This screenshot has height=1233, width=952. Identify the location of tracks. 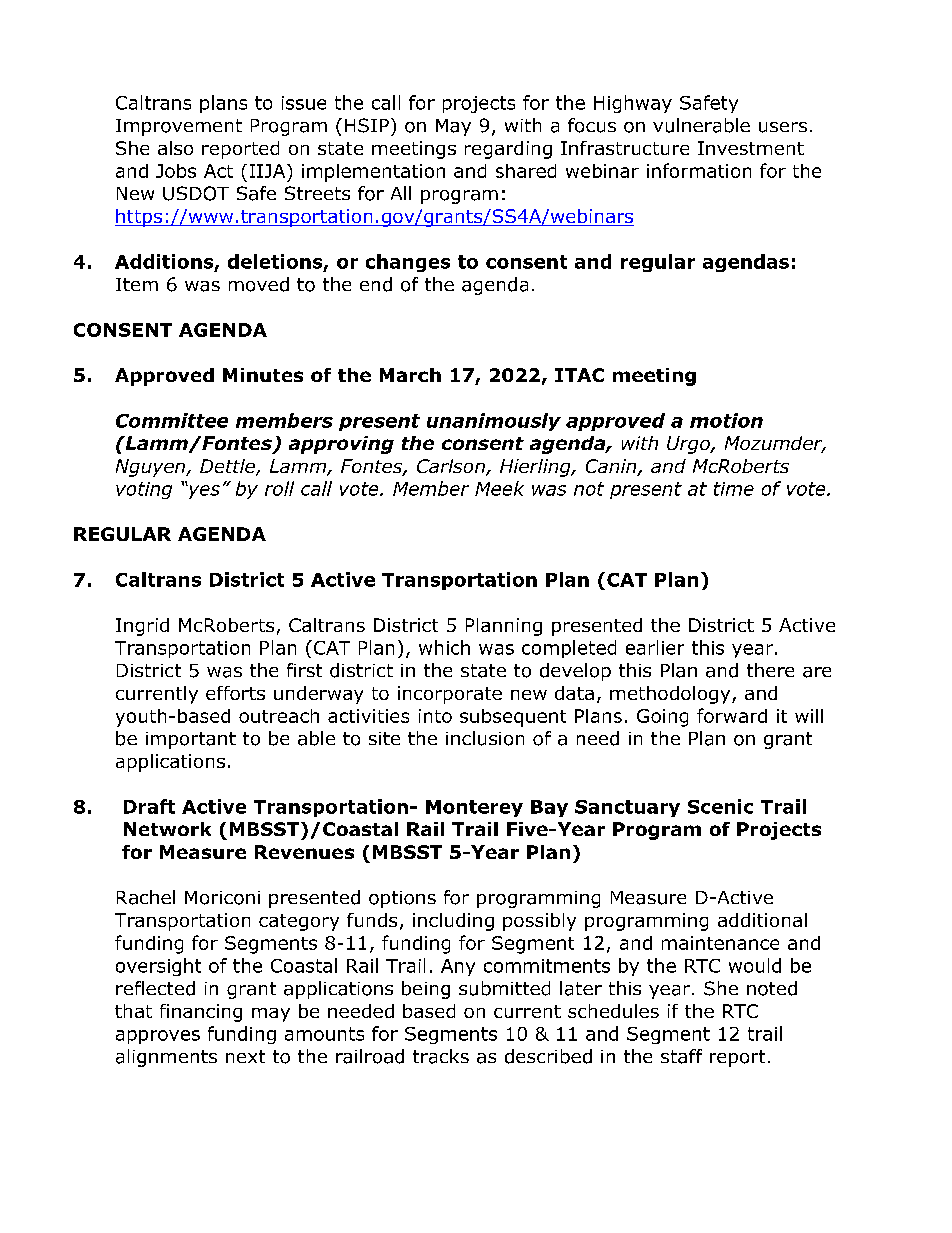
(441, 1056).
